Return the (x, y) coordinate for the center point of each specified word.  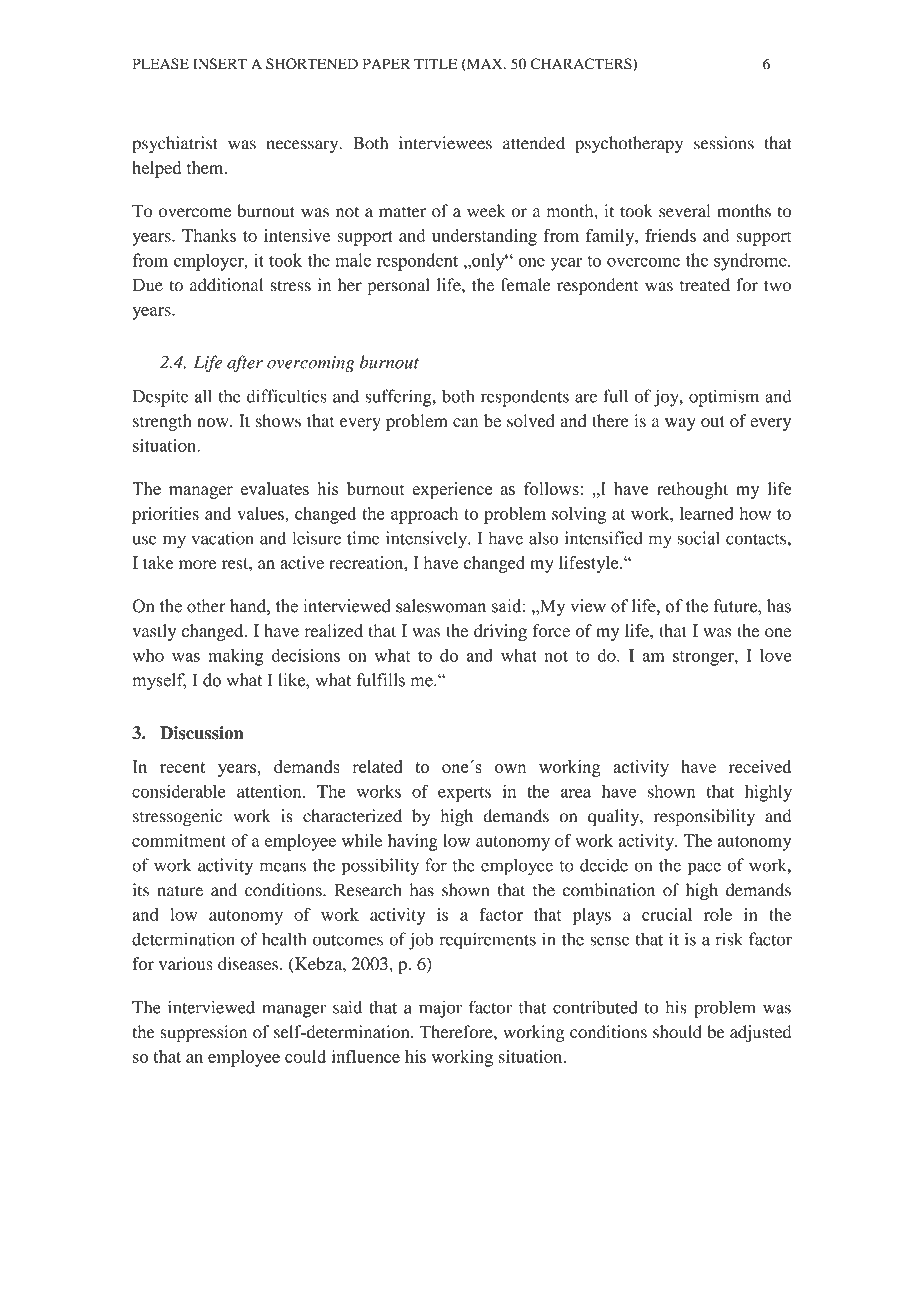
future (736, 606)
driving (500, 632)
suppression (203, 1033)
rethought (692, 490)
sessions (724, 143)
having (413, 842)
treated (705, 285)
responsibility (704, 818)
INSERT (220, 64)
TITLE (435, 63)
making (236, 657)
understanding (484, 237)
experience (452, 490)
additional (226, 285)
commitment (179, 840)
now (214, 423)
